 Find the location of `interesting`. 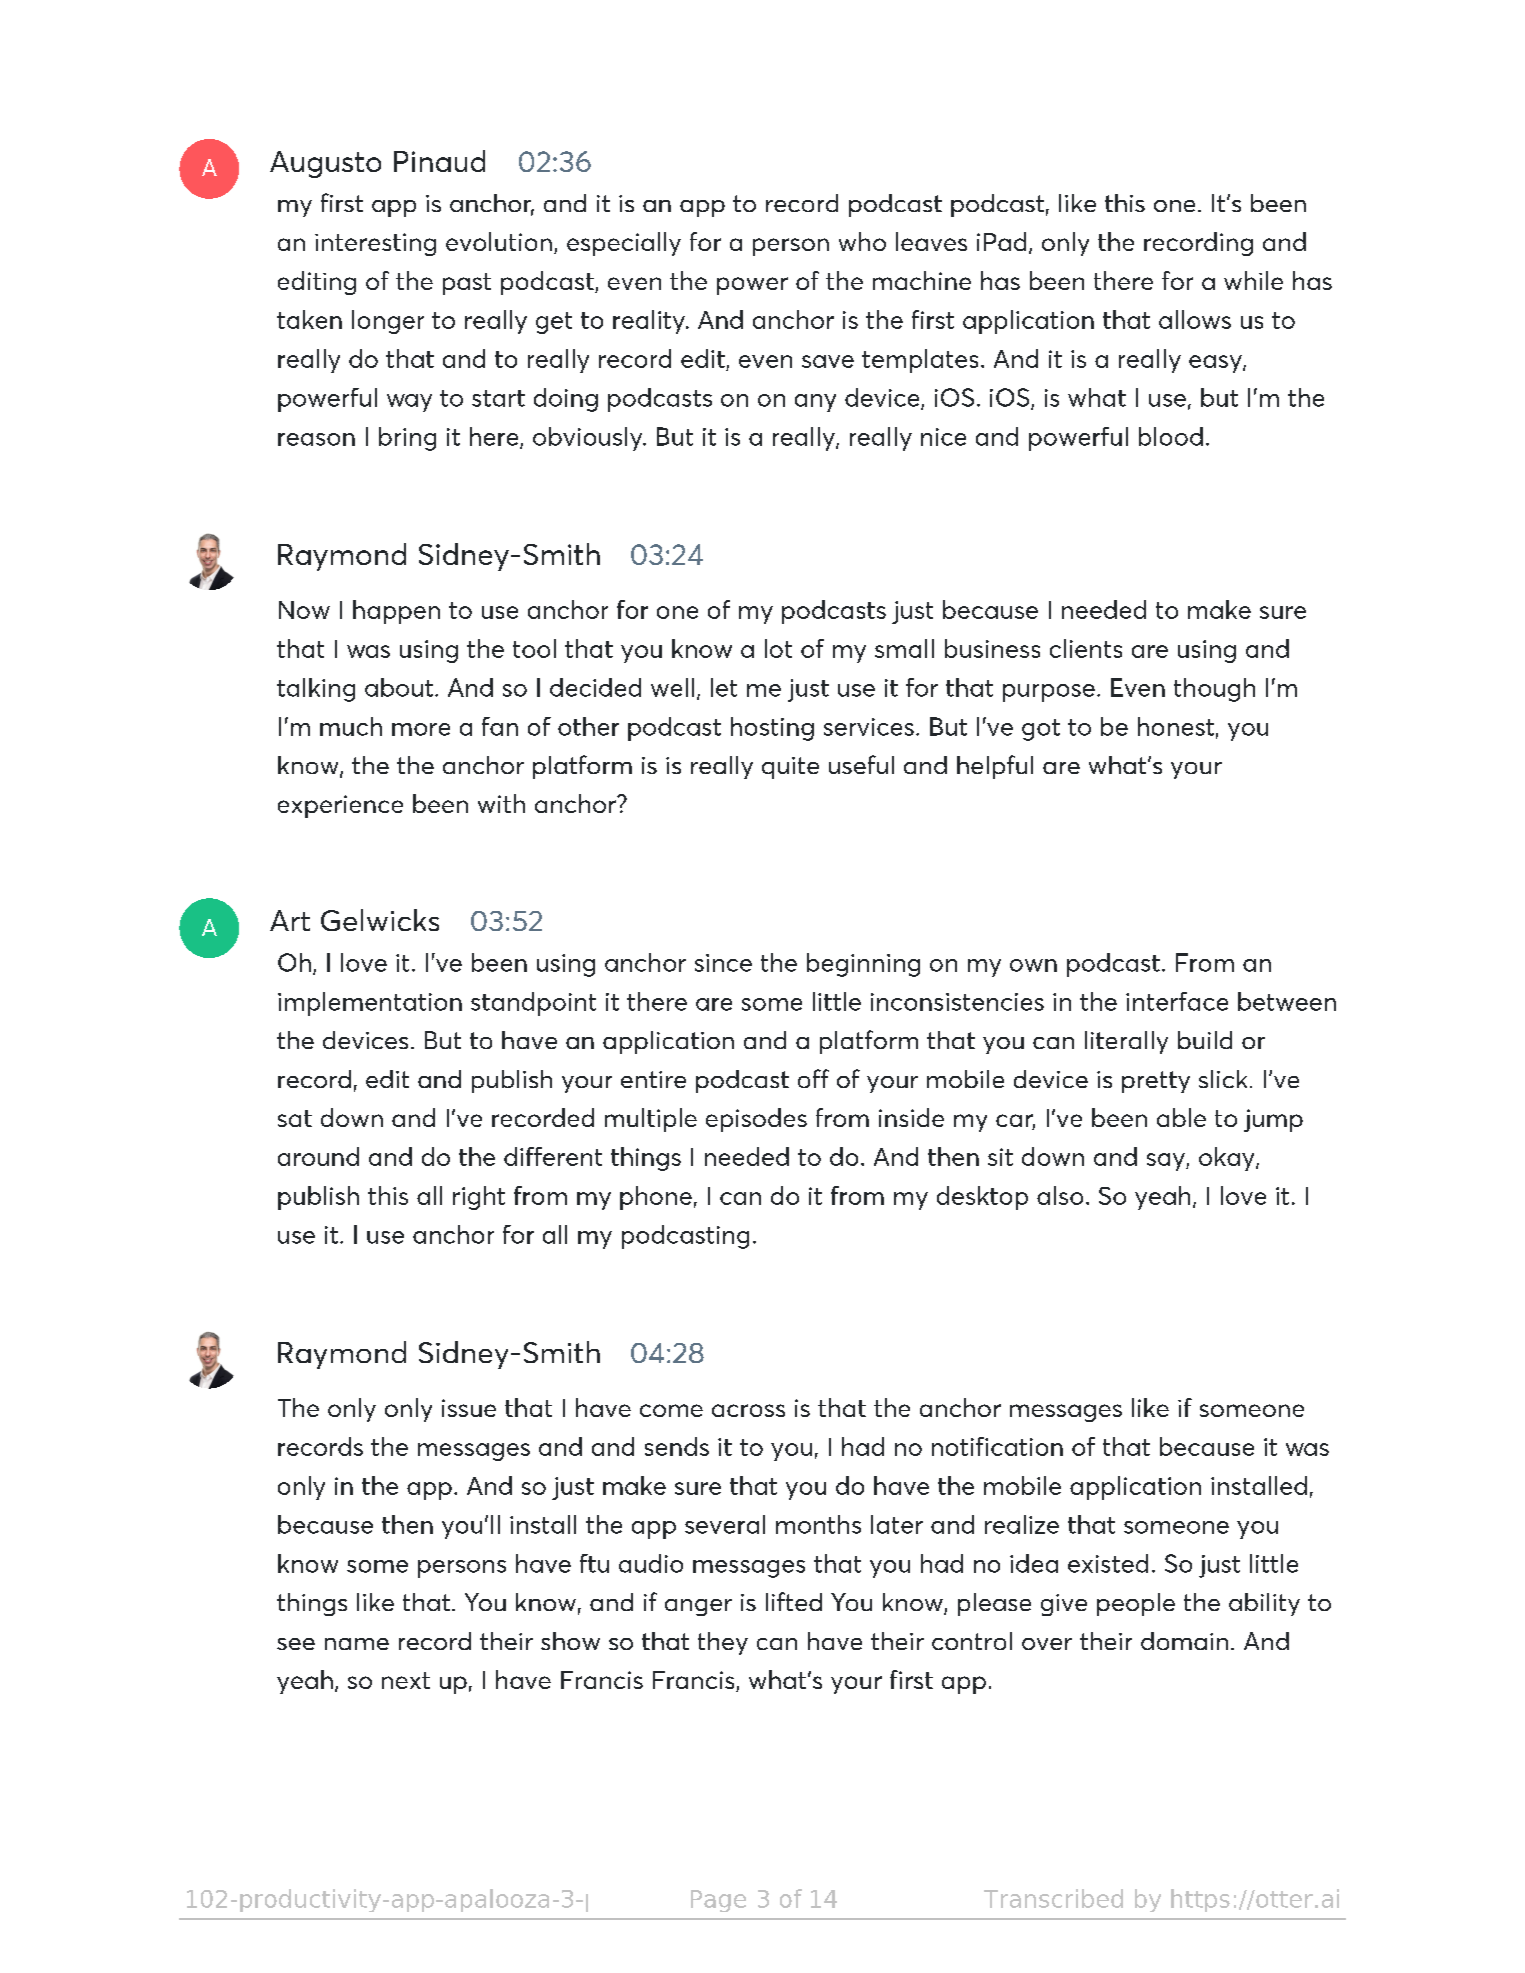

interesting is located at coordinates (375, 244).
